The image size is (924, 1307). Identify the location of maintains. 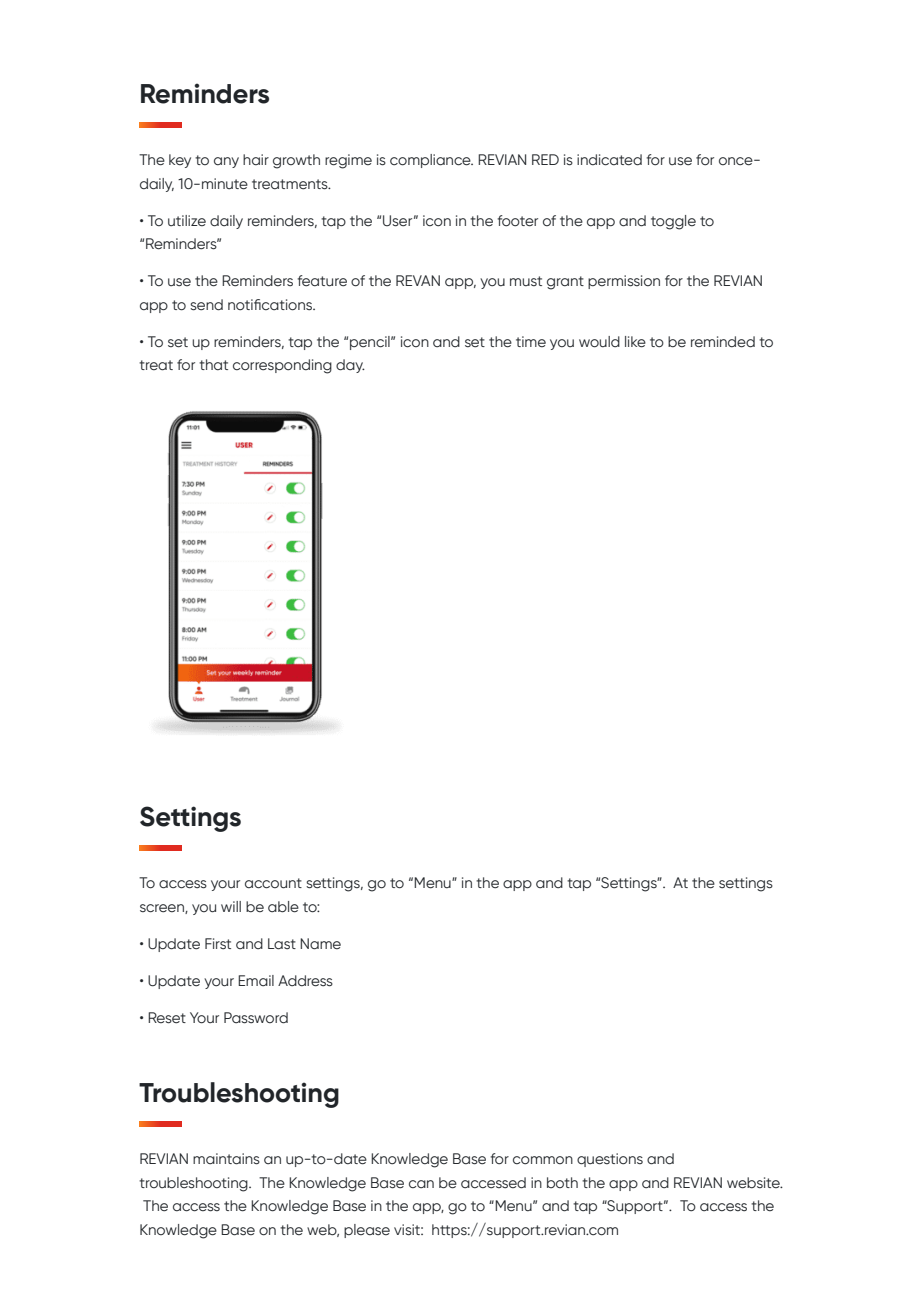
(226, 1159).
